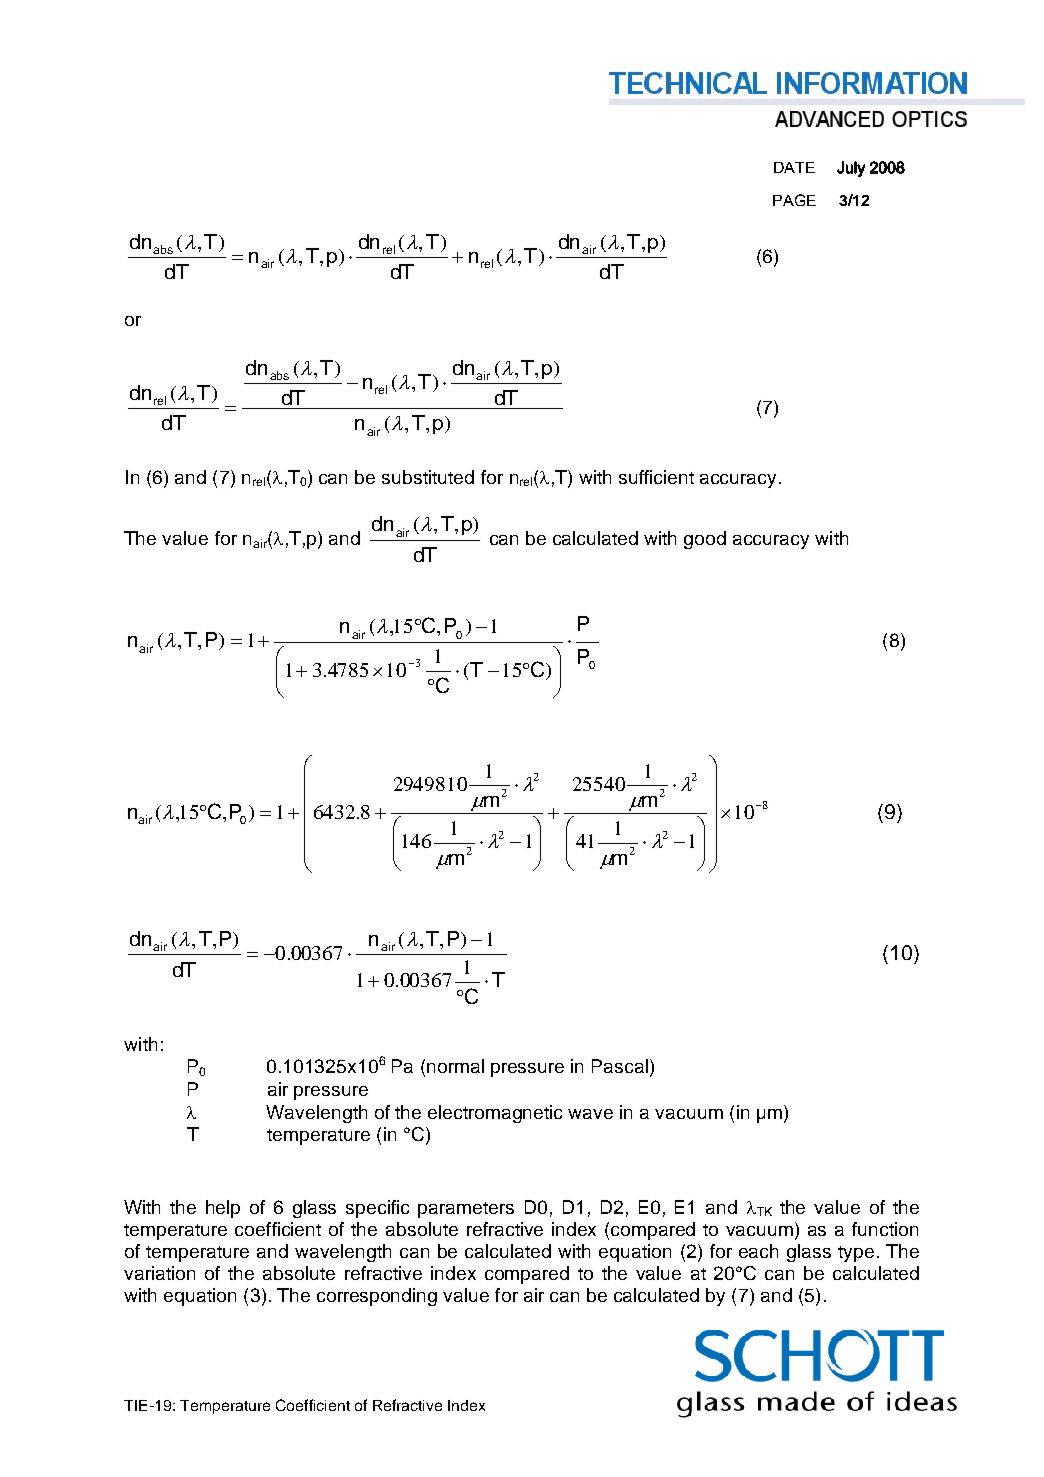  I want to click on function, so click(885, 1229).
